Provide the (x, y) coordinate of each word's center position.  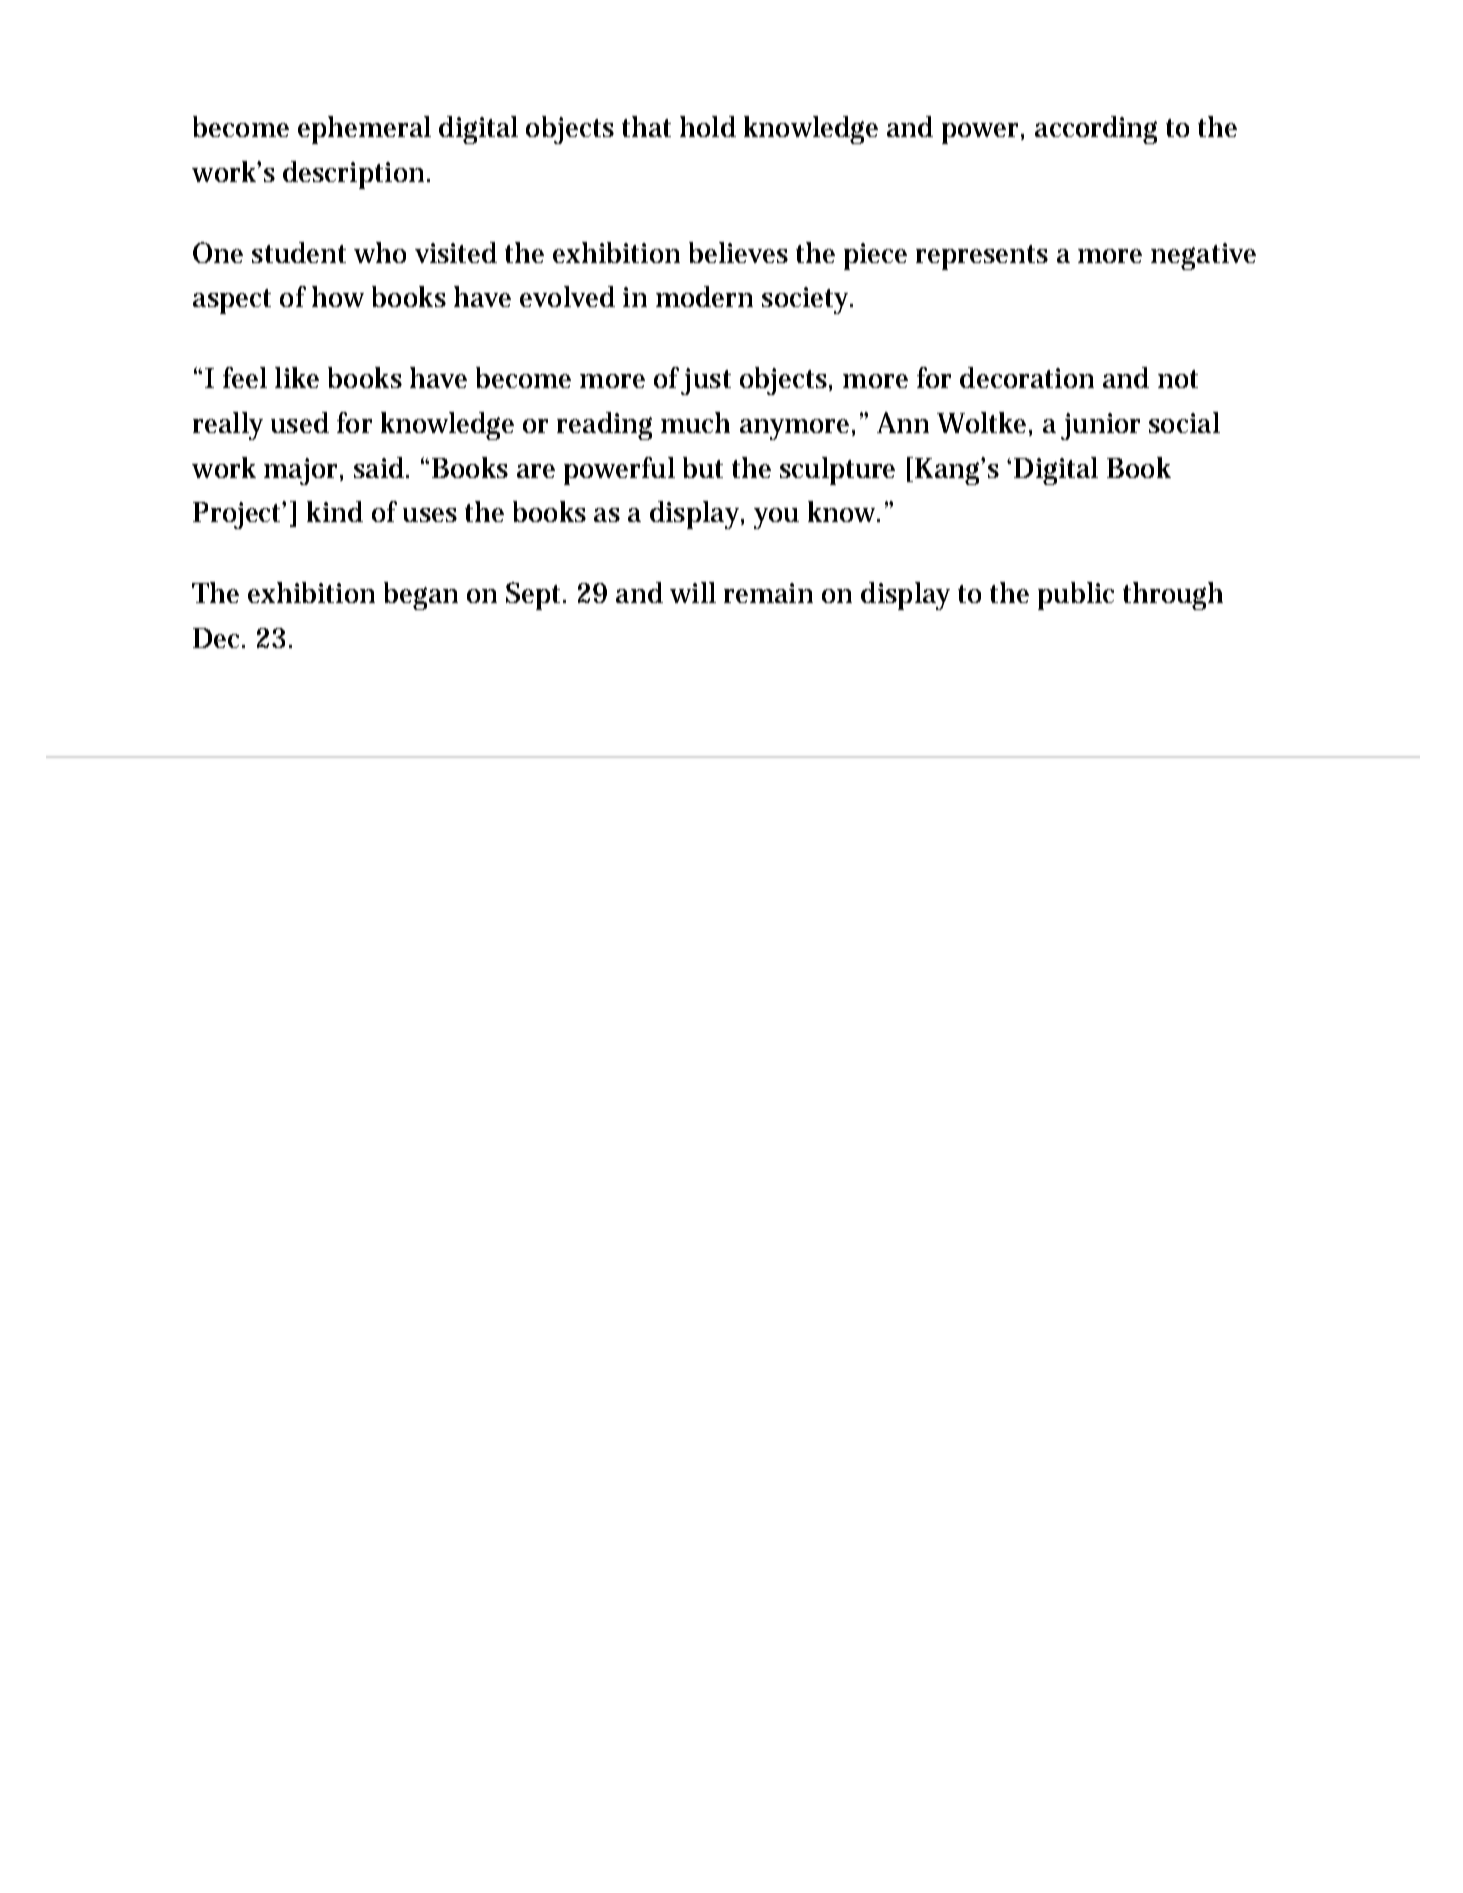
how (338, 296)
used (300, 422)
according (1096, 130)
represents (982, 257)
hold (708, 126)
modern (704, 296)
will (693, 592)
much (695, 422)
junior (1100, 426)
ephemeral (364, 130)
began (421, 596)
